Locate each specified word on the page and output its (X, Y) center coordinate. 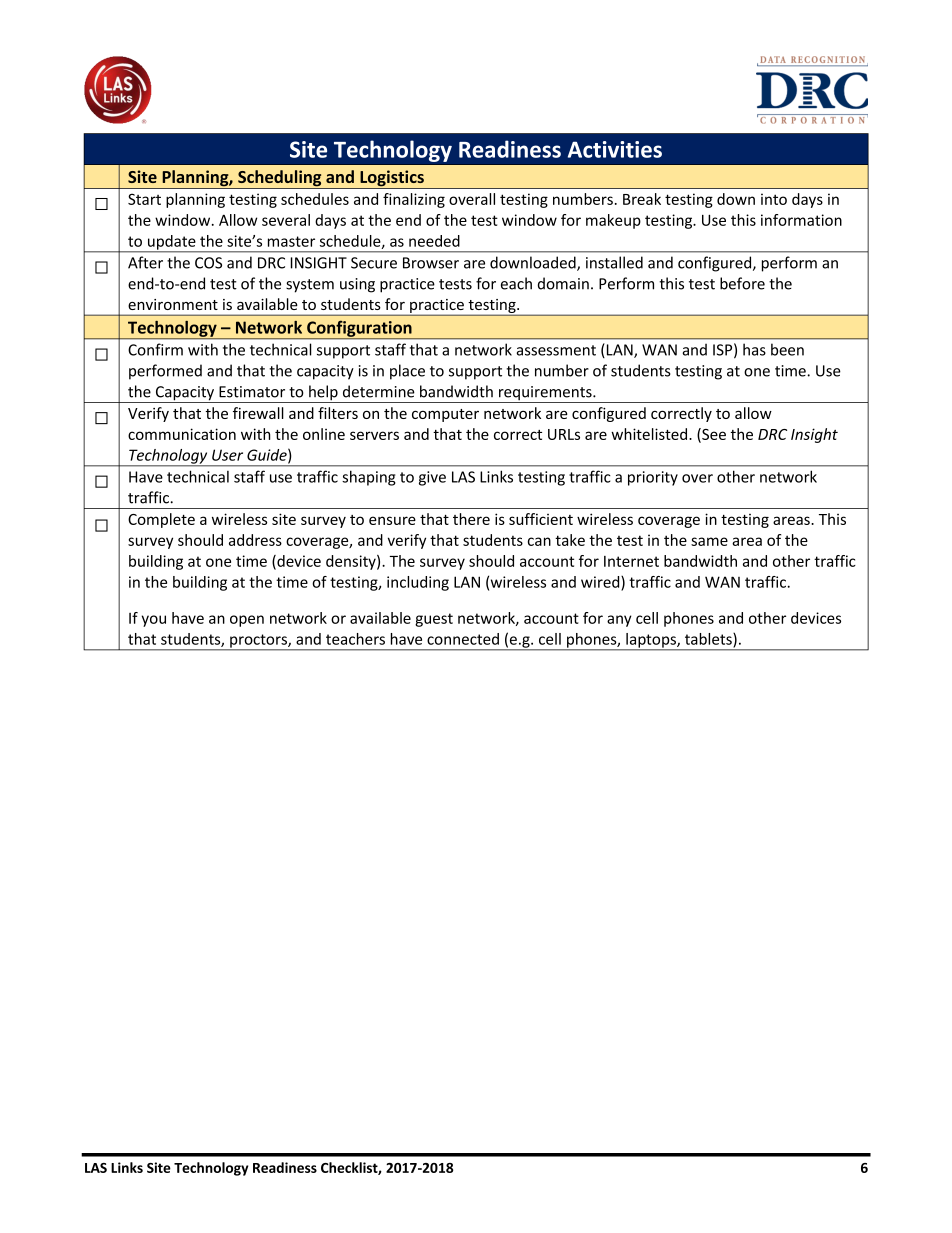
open (247, 621)
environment (173, 304)
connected (463, 639)
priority (653, 478)
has (754, 349)
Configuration (359, 329)
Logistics (392, 179)
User (227, 455)
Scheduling (280, 179)
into (774, 199)
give (432, 478)
